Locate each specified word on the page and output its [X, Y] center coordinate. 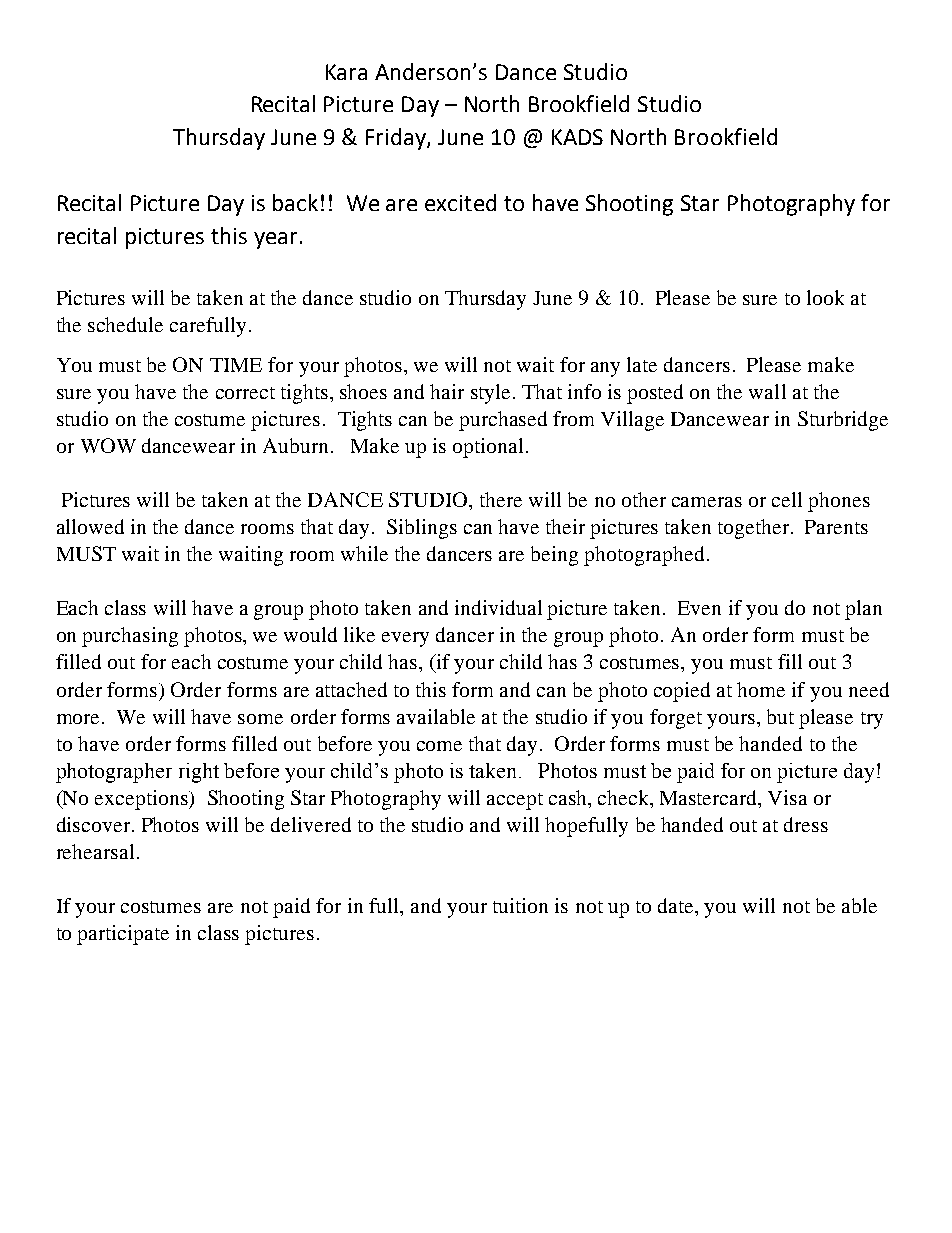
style [490, 394]
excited [460, 202]
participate [123, 935]
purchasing [130, 637]
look [825, 297]
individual [498, 607]
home [761, 689]
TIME [236, 365]
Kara [346, 72]
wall [767, 391]
